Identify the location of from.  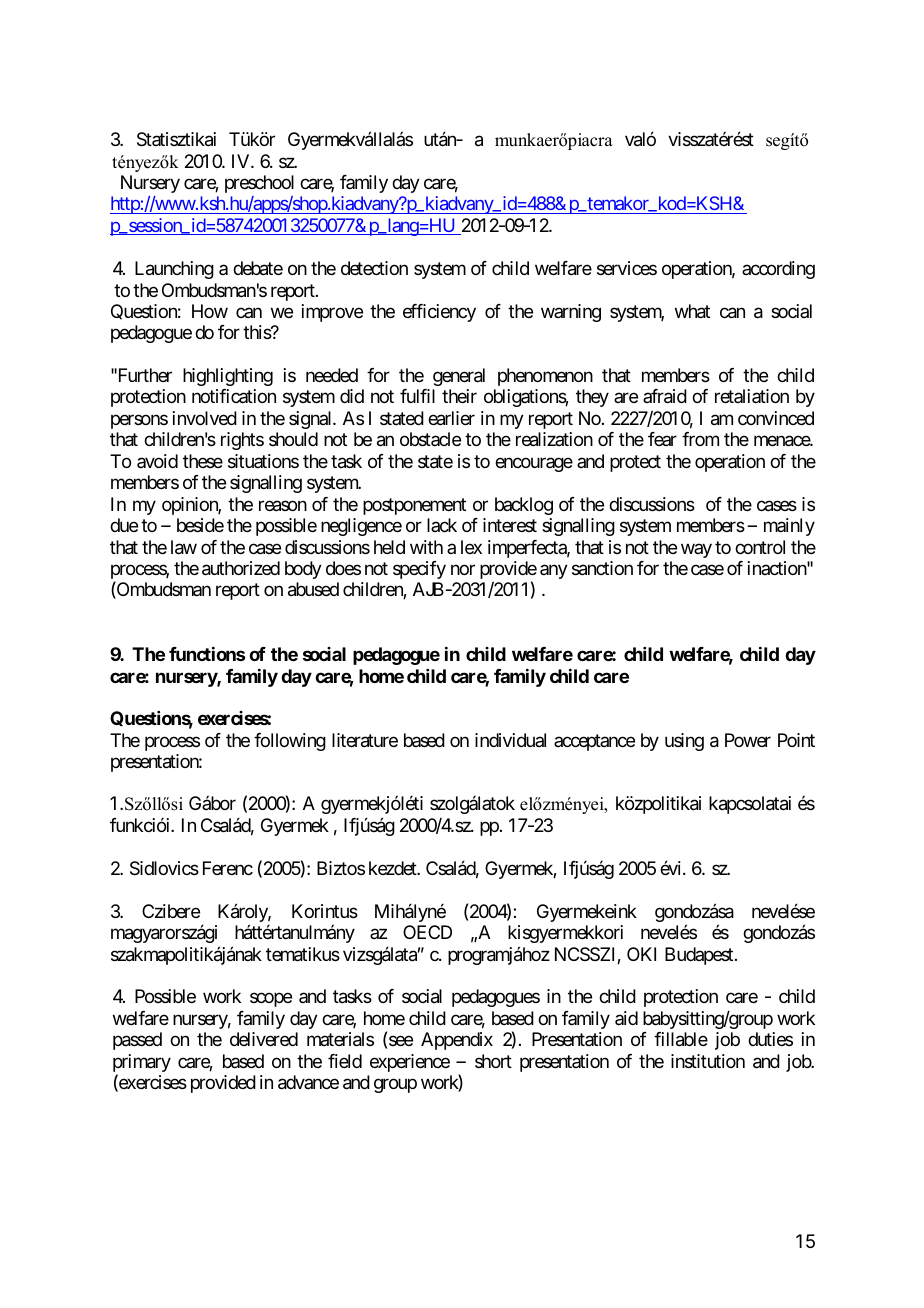
(700, 439).
